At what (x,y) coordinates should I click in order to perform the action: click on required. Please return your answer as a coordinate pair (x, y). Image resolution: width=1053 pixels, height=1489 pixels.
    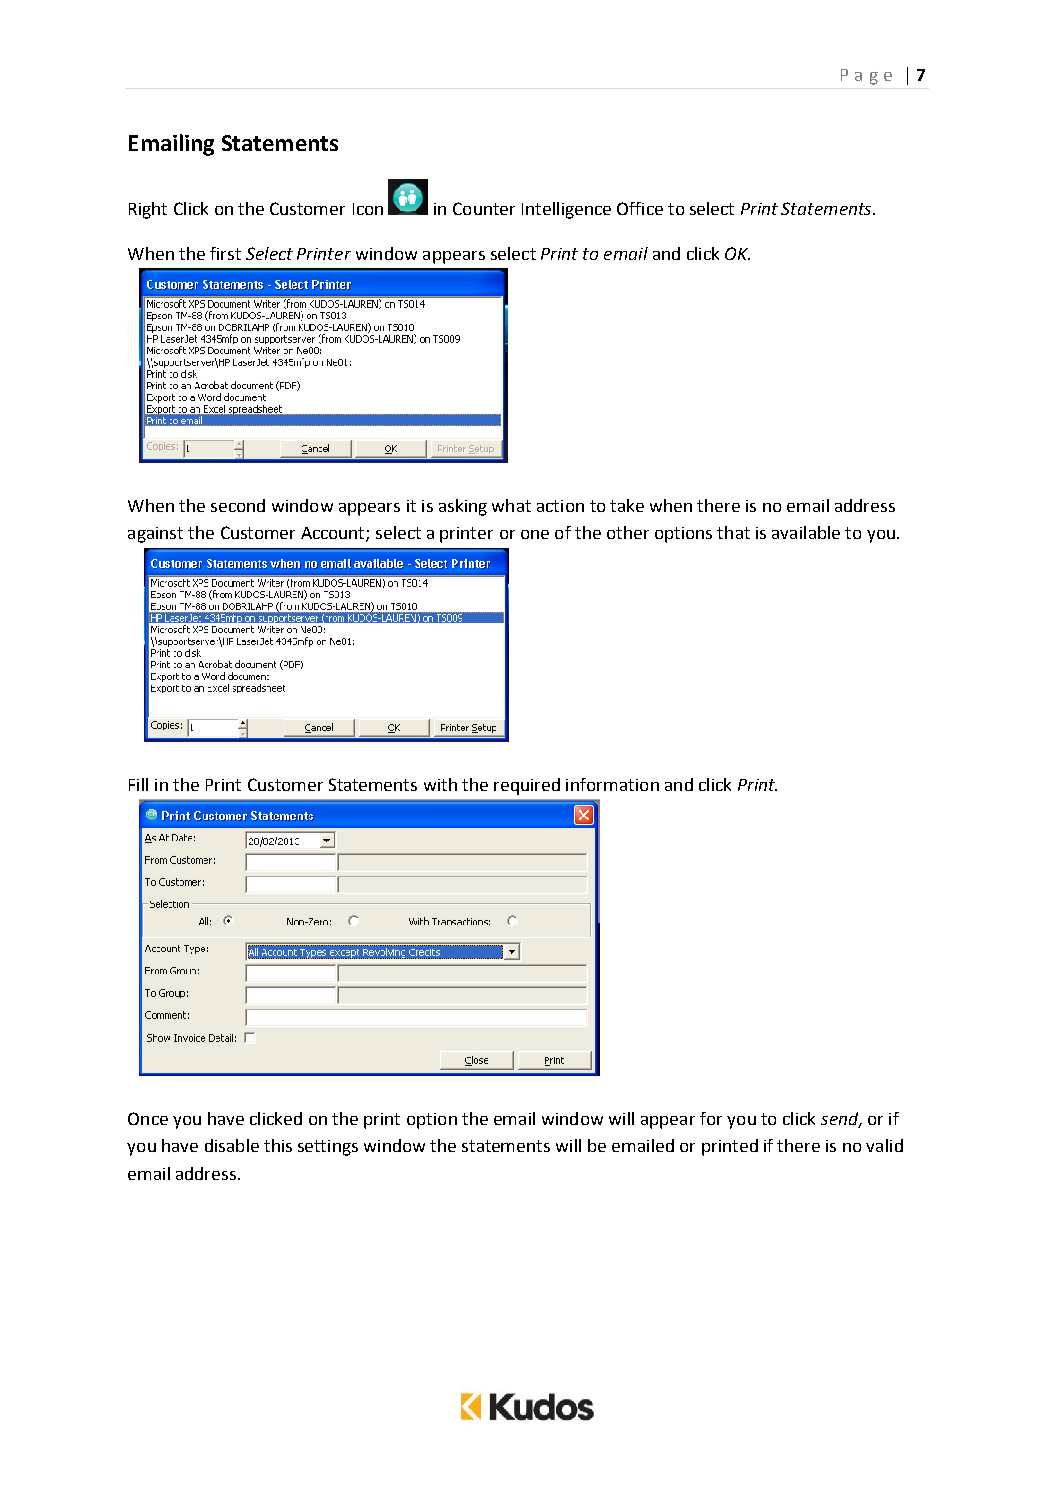
    Looking at the image, I should click on (527, 786).
